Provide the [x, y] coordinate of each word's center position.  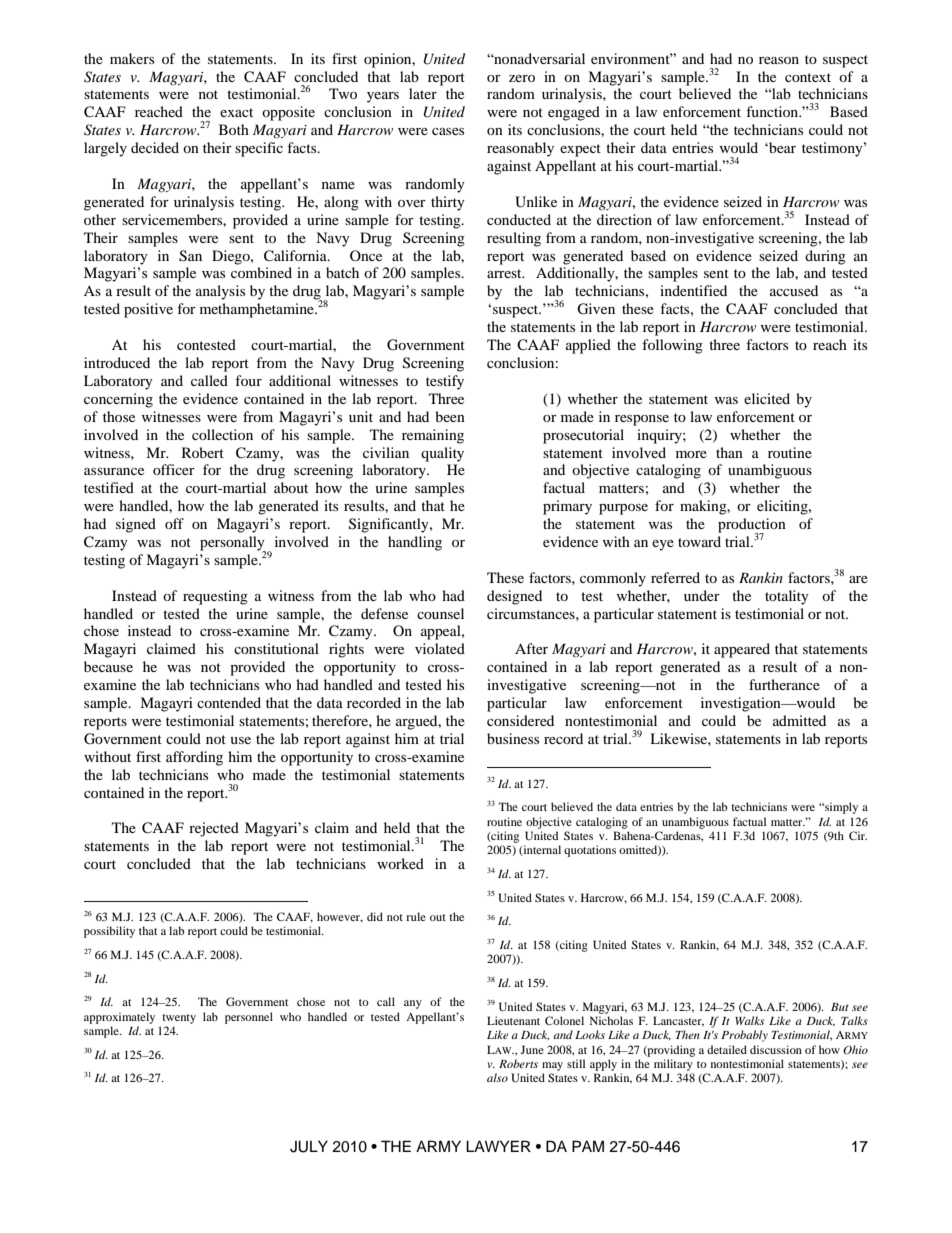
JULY [309, 1146]
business [513, 738]
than [729, 452]
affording [194, 758]
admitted [799, 720]
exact [236, 112]
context [808, 77]
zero [522, 78]
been [450, 416]
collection [222, 434]
